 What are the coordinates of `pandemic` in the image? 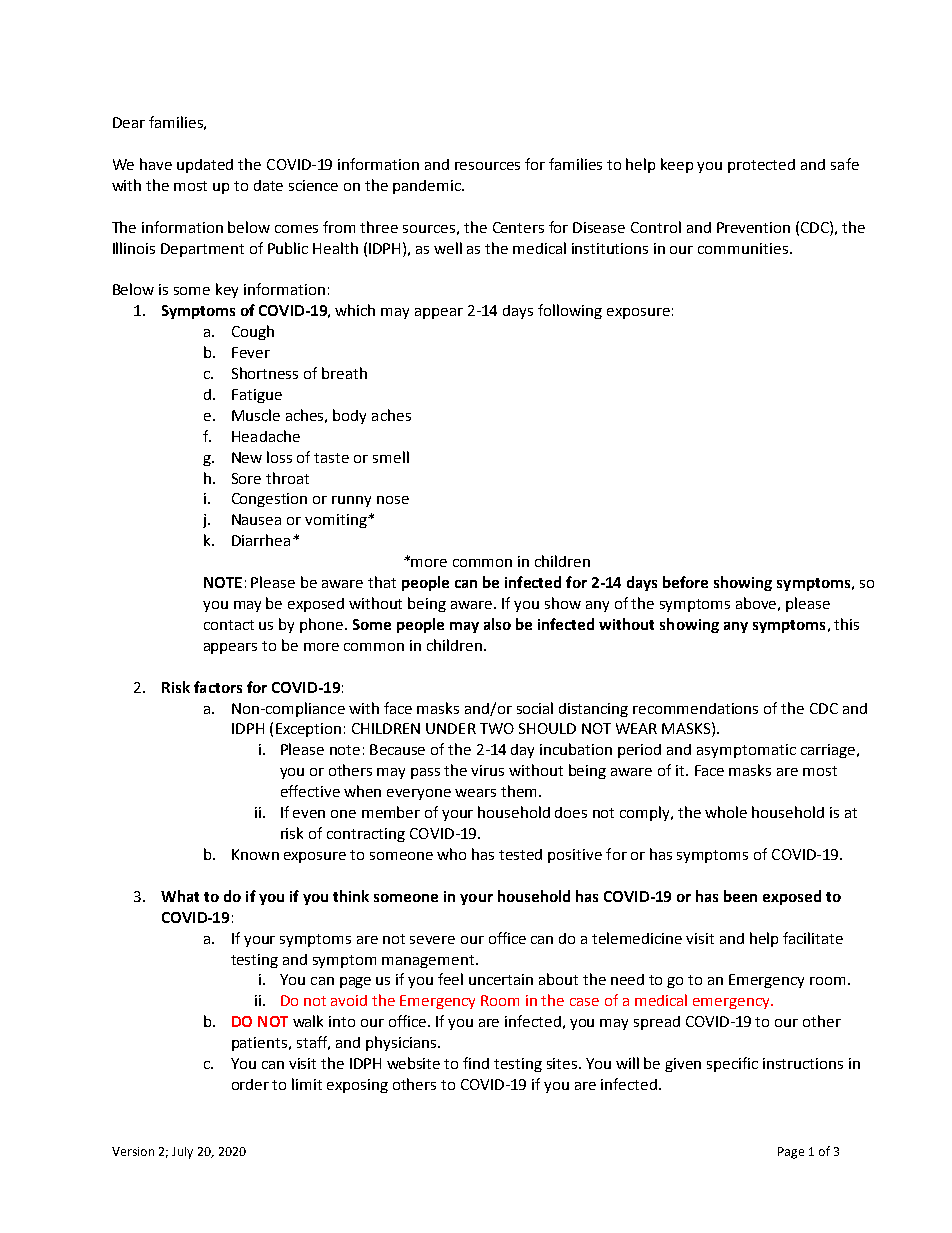 It's located at (428, 187).
